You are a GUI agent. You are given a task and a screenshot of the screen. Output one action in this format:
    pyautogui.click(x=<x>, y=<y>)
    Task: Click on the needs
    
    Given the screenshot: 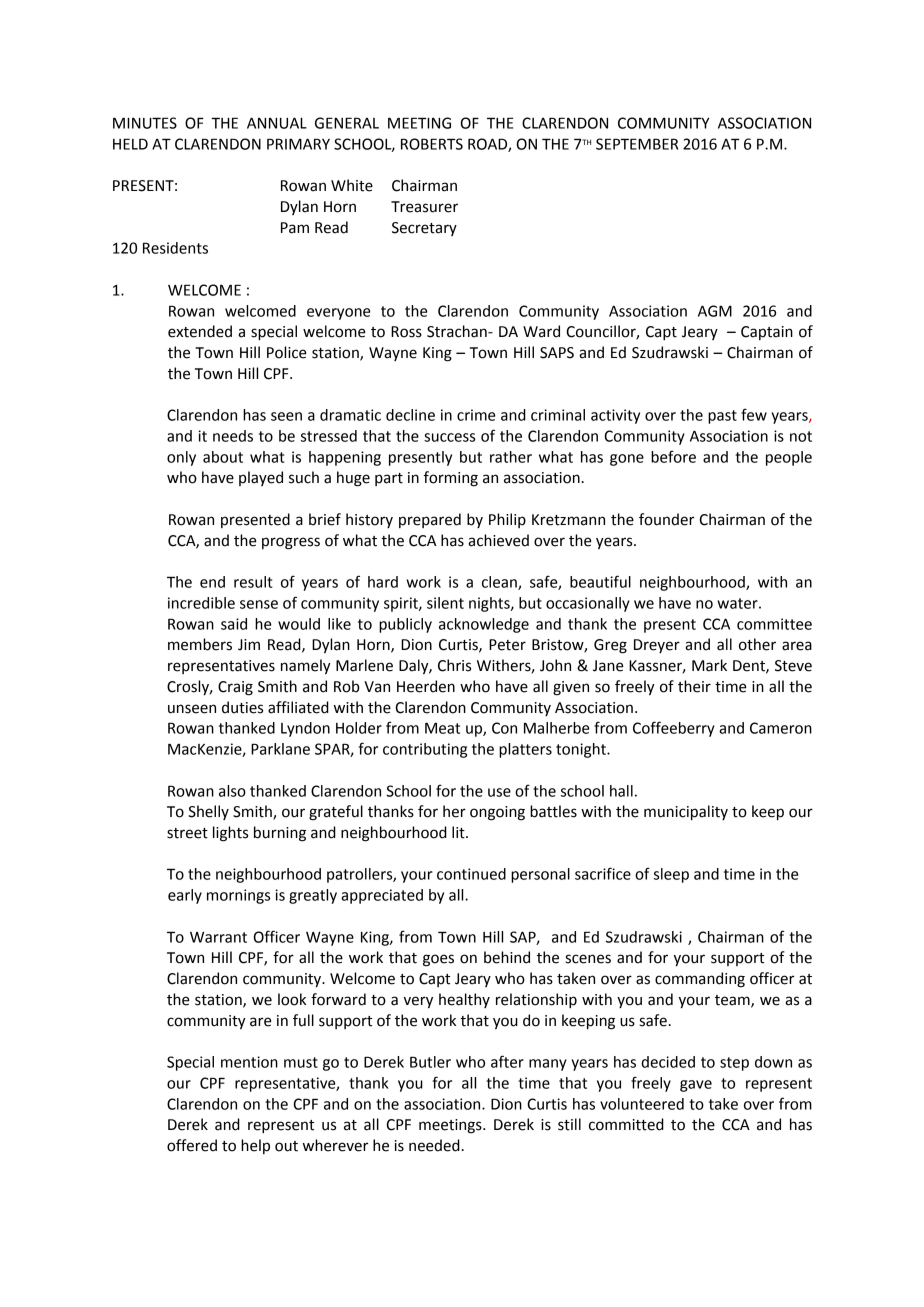 What is the action you would take?
    pyautogui.click(x=233, y=436)
